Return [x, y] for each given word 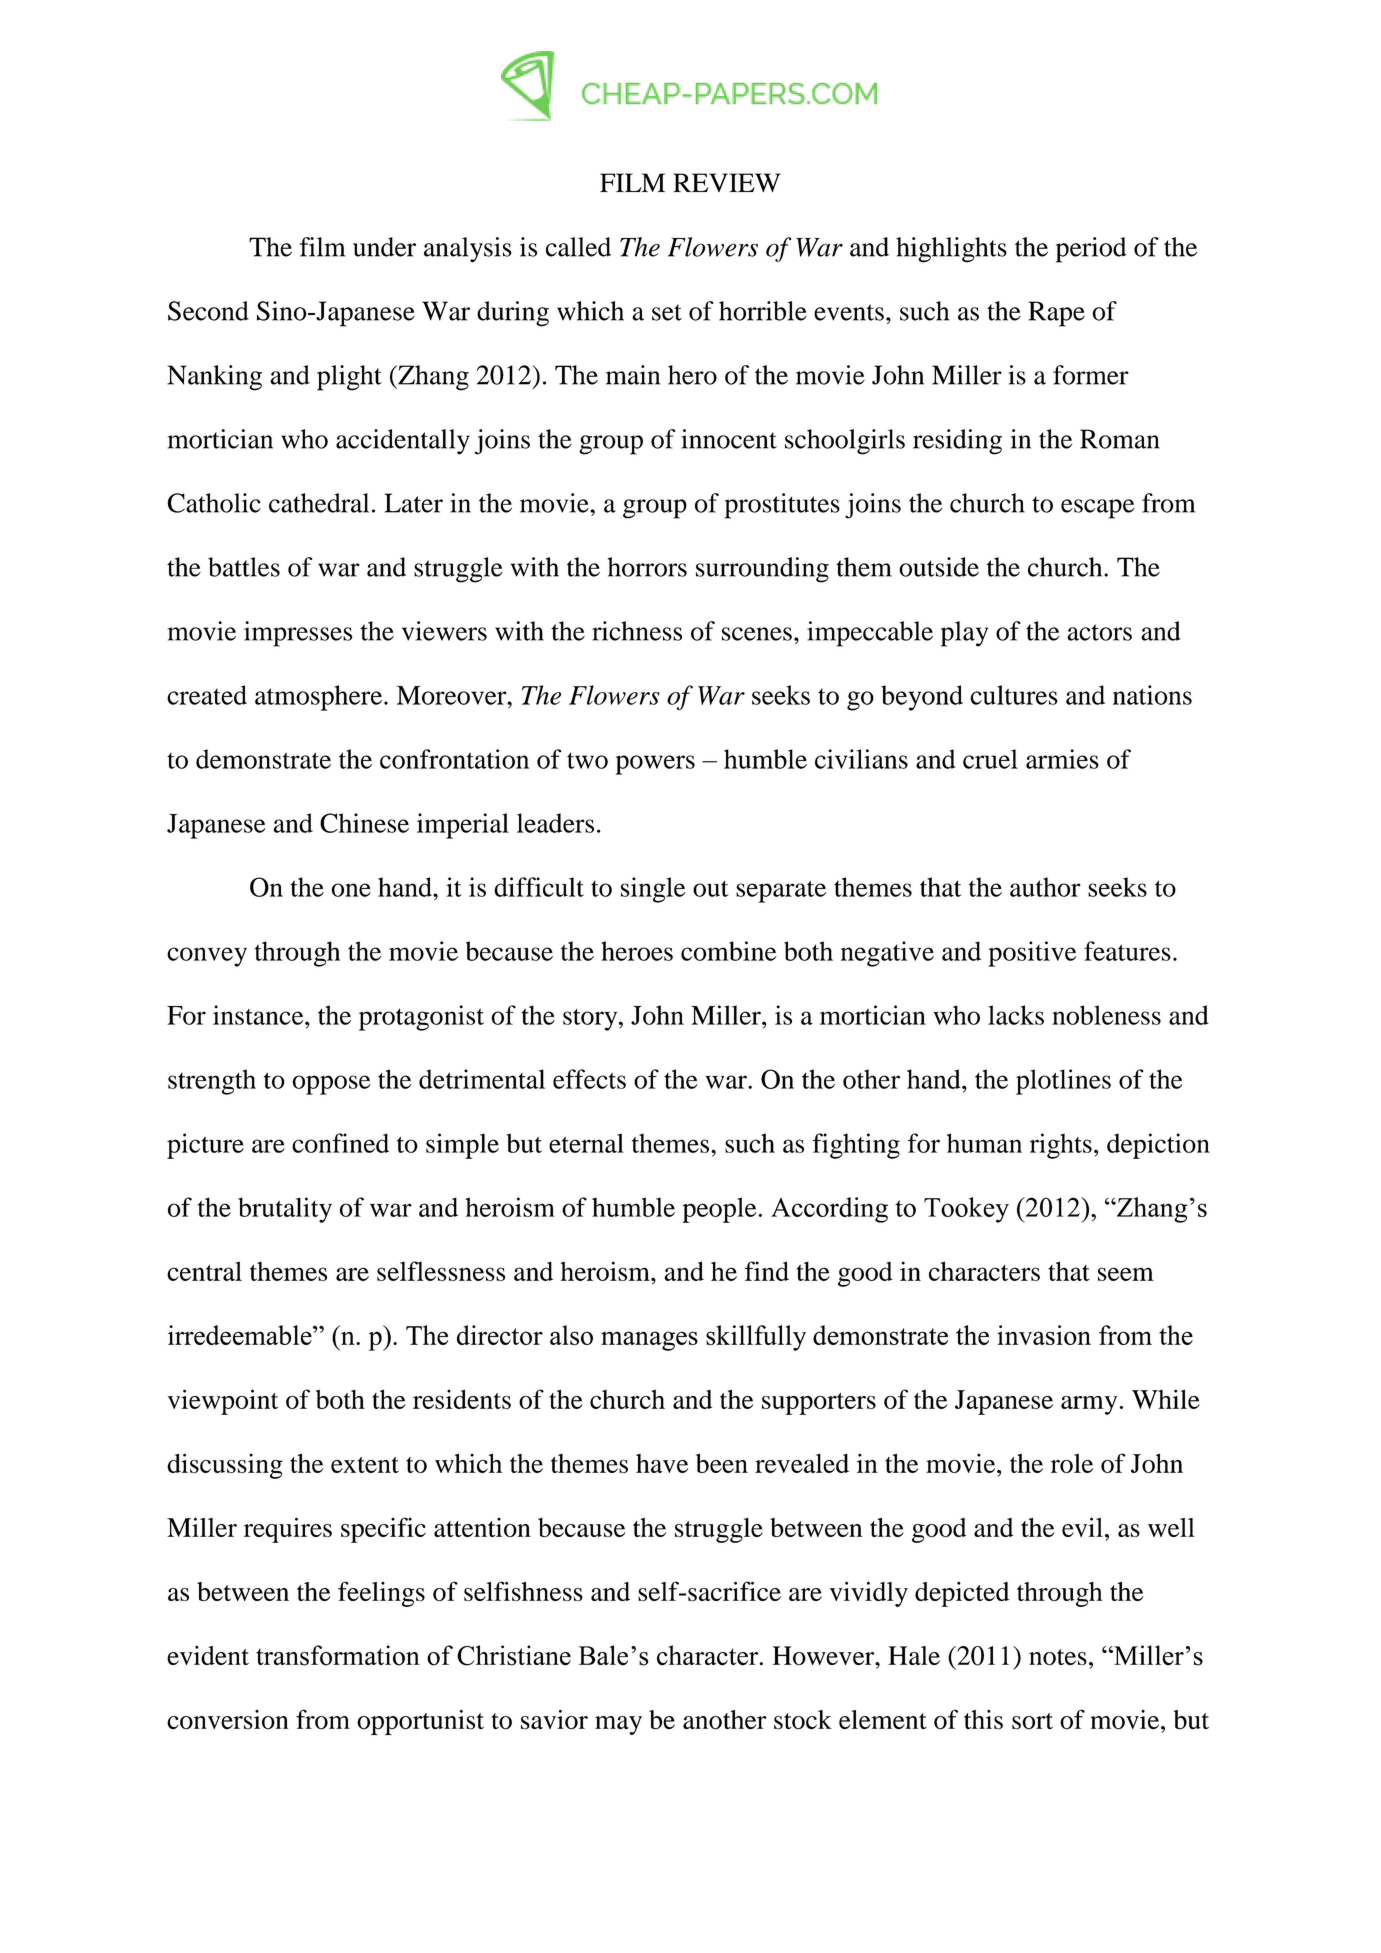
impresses [298, 634]
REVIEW [727, 182]
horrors [647, 567]
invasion [1044, 1335]
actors [1099, 632]
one [351, 890]
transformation [338, 1655]
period [1091, 250]
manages [649, 1341]
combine [729, 951]
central [204, 1271]
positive [1032, 954]
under [384, 247]
